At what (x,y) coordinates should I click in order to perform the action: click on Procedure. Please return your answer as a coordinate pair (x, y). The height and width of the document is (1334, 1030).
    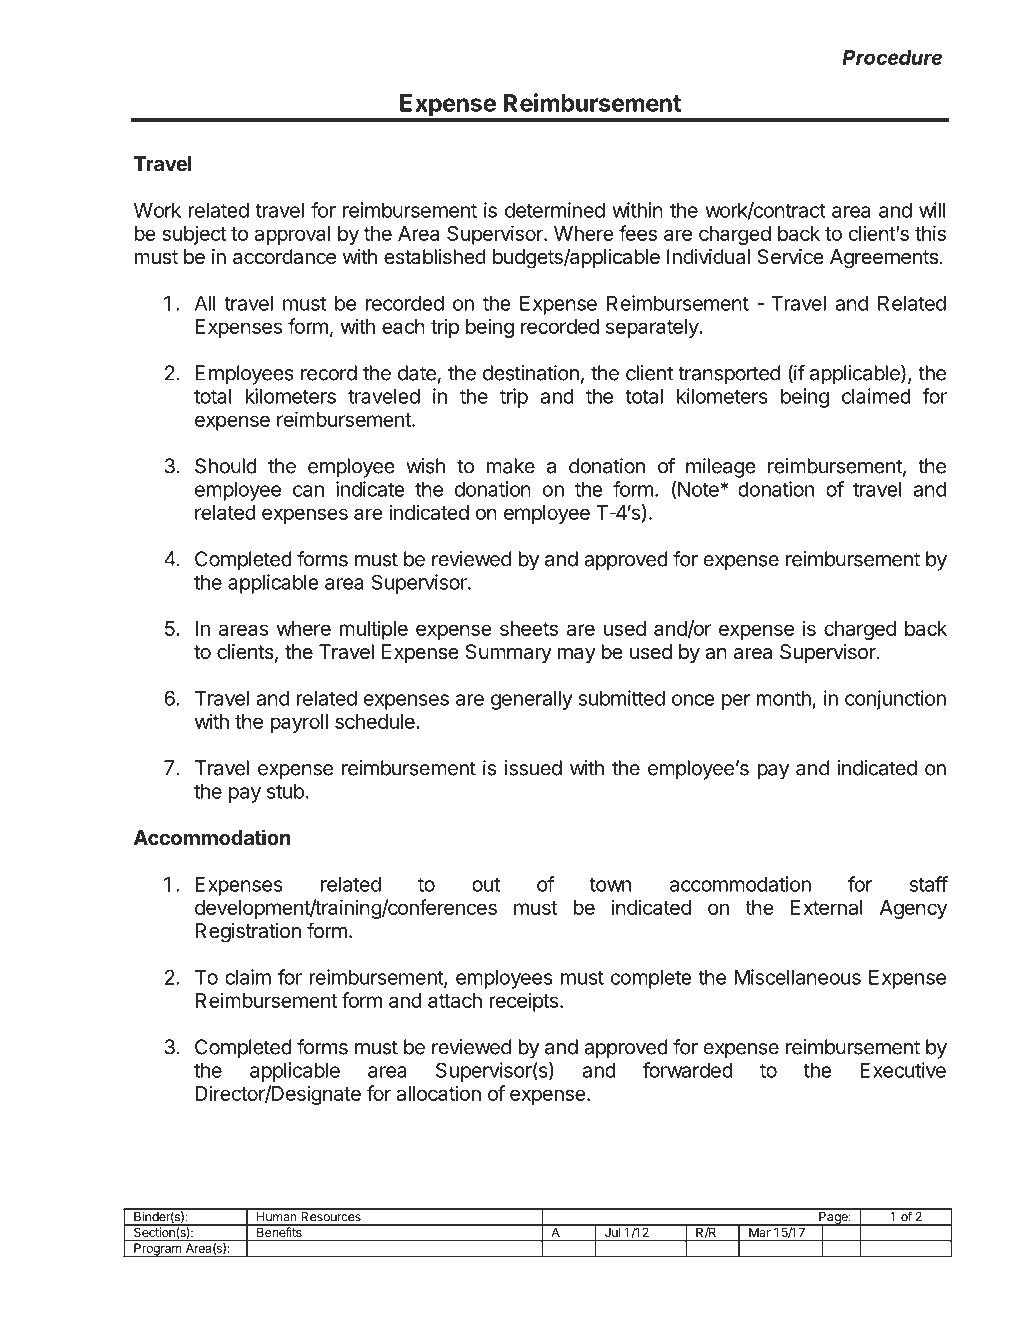
    Looking at the image, I should click on (892, 57).
